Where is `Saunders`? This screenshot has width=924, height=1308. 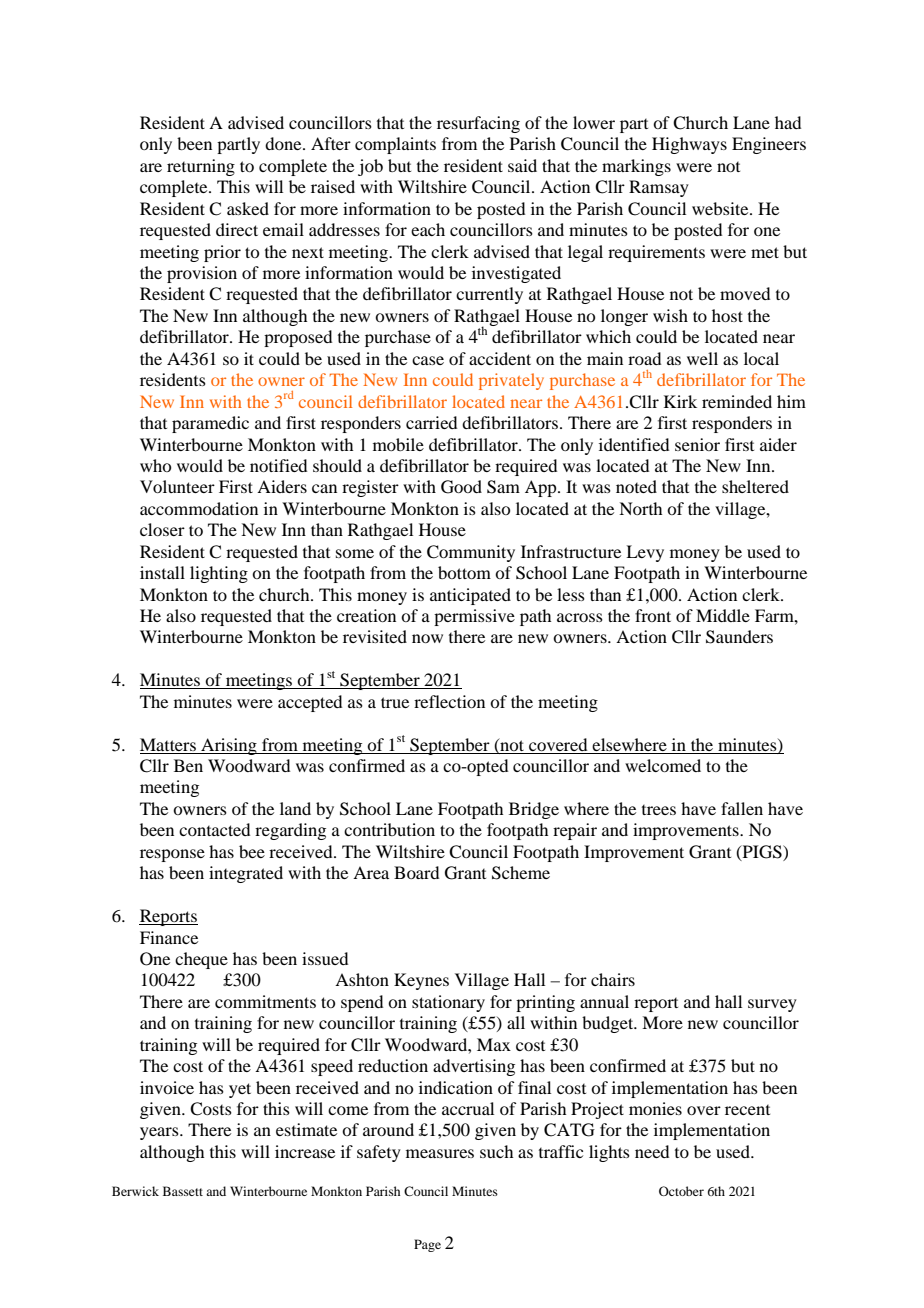
Saunders is located at coordinates (739, 637).
